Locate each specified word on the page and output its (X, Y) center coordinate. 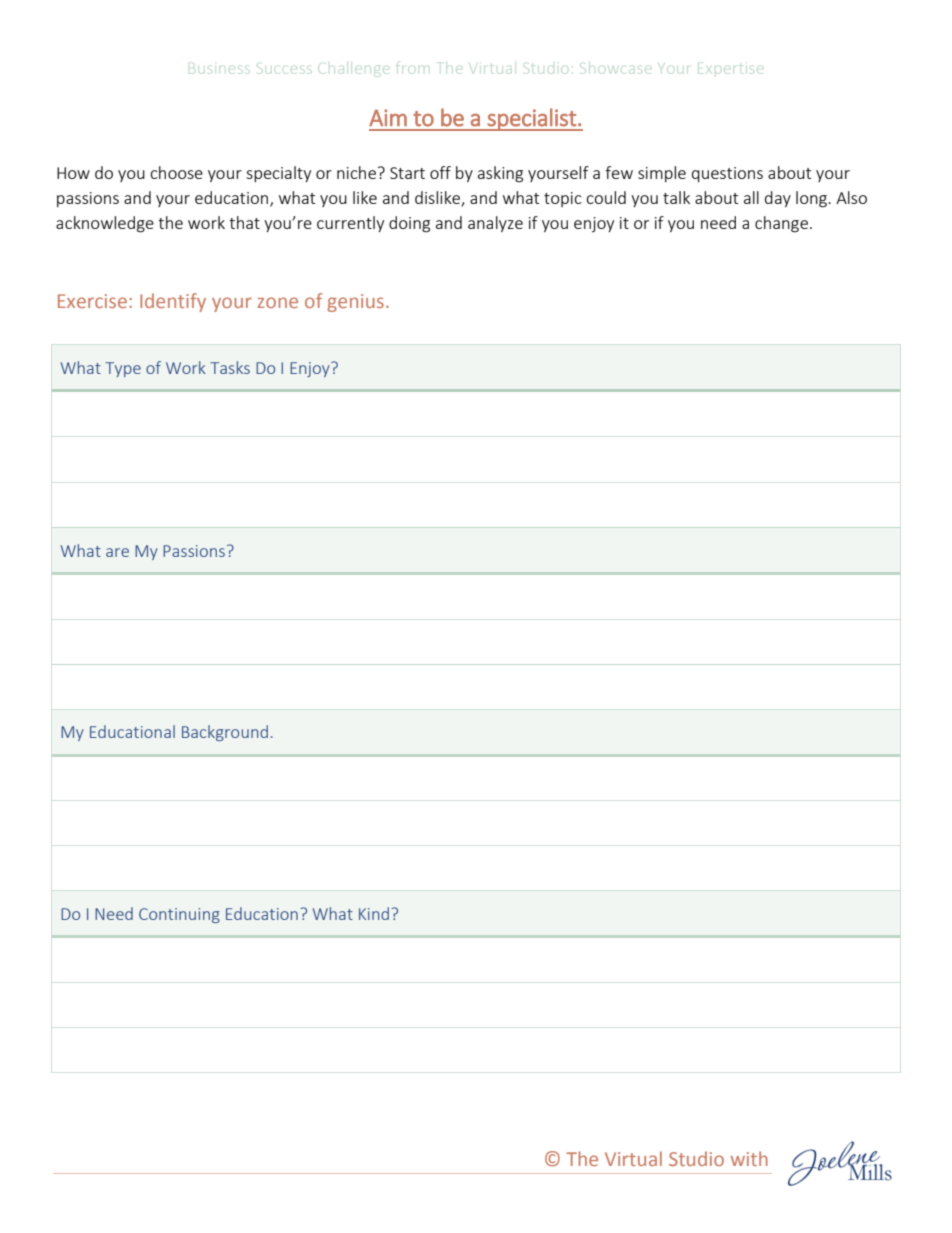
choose (176, 172)
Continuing (179, 915)
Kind (374, 913)
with (749, 1158)
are (117, 552)
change (781, 224)
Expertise (730, 69)
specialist (531, 119)
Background (225, 733)
